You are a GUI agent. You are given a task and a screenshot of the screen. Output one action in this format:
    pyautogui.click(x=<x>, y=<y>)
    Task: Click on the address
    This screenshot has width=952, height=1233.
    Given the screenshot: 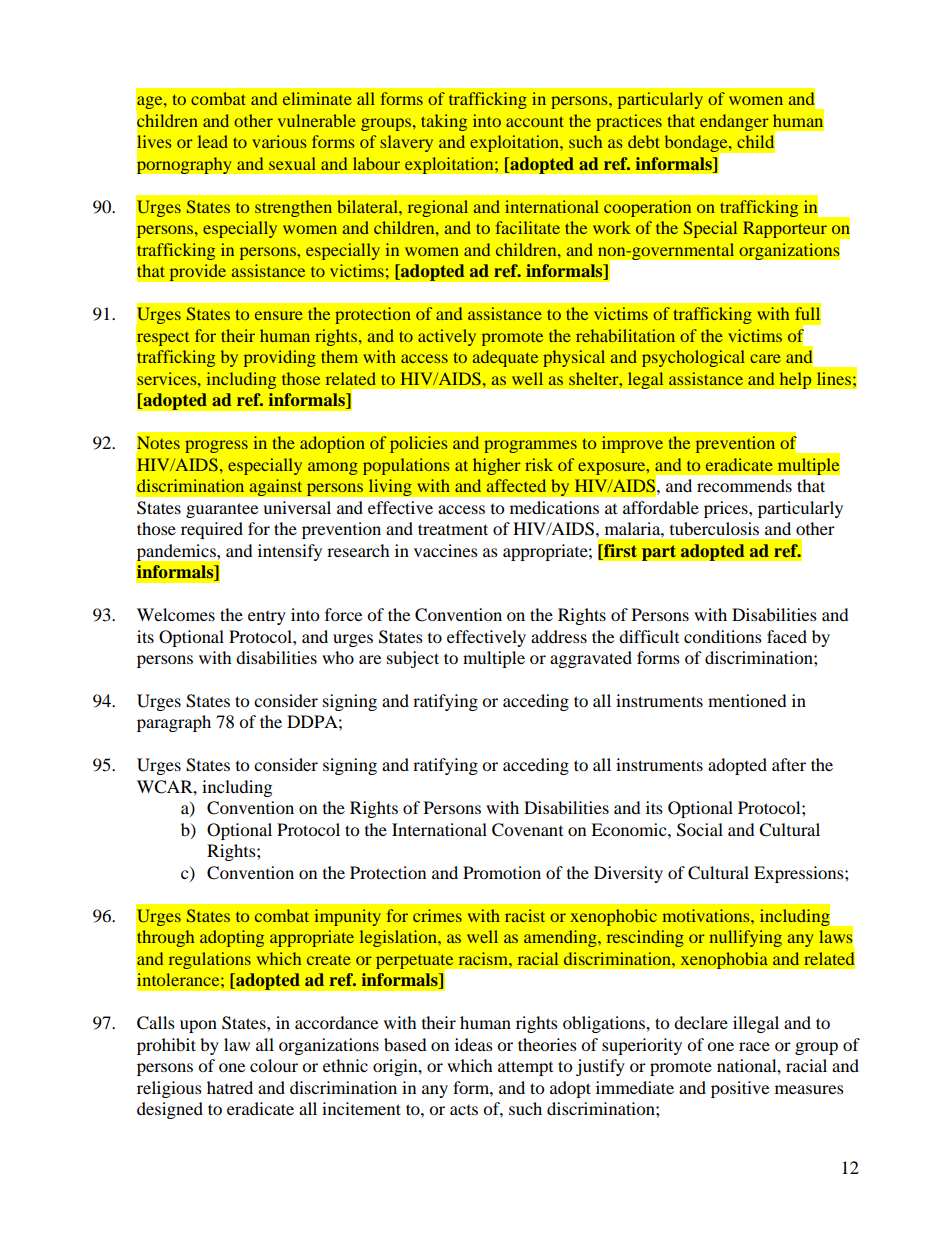 What is the action you would take?
    pyautogui.click(x=559, y=636)
